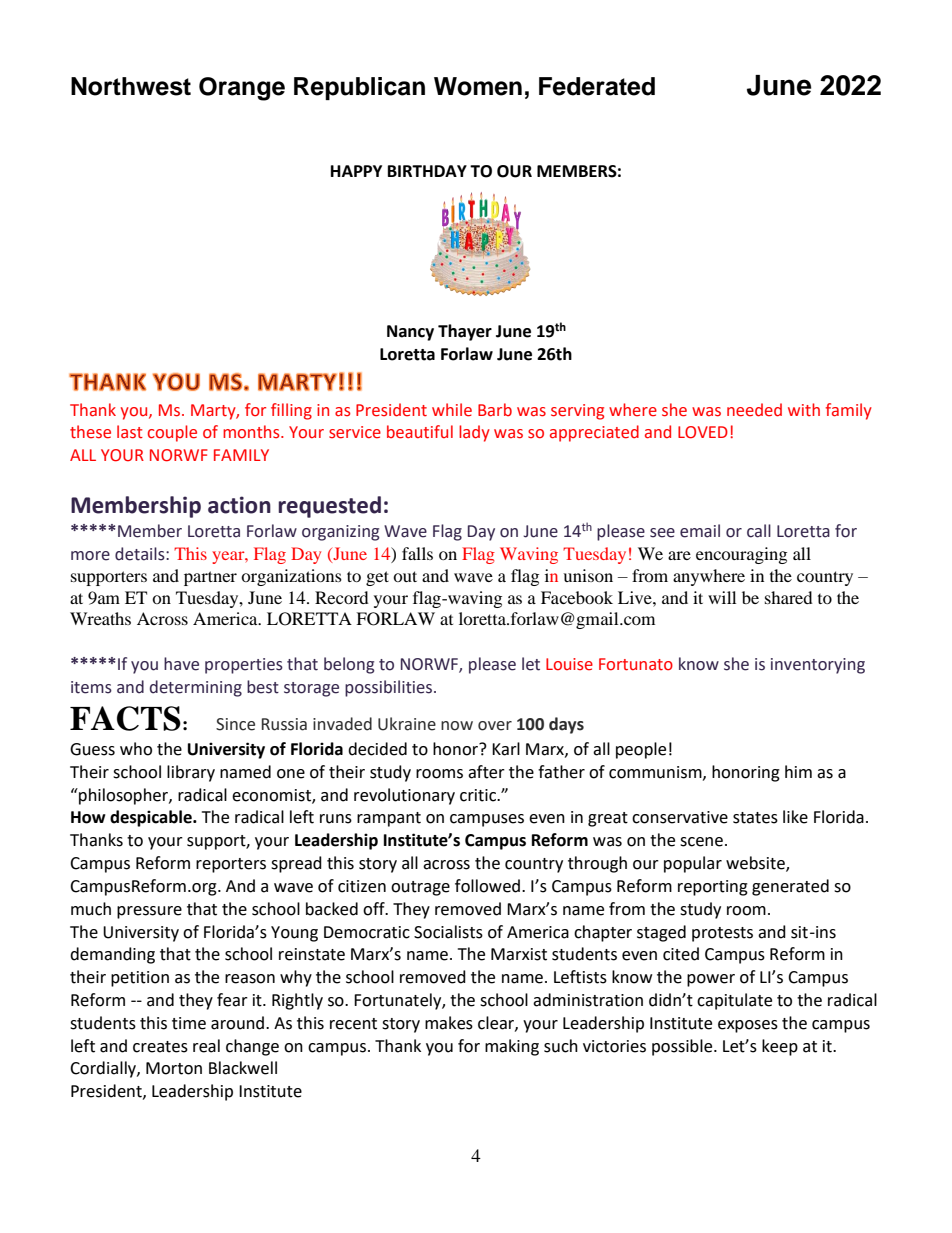  What do you see at coordinates (722, 597) in the screenshot?
I see `will` at bounding box center [722, 597].
